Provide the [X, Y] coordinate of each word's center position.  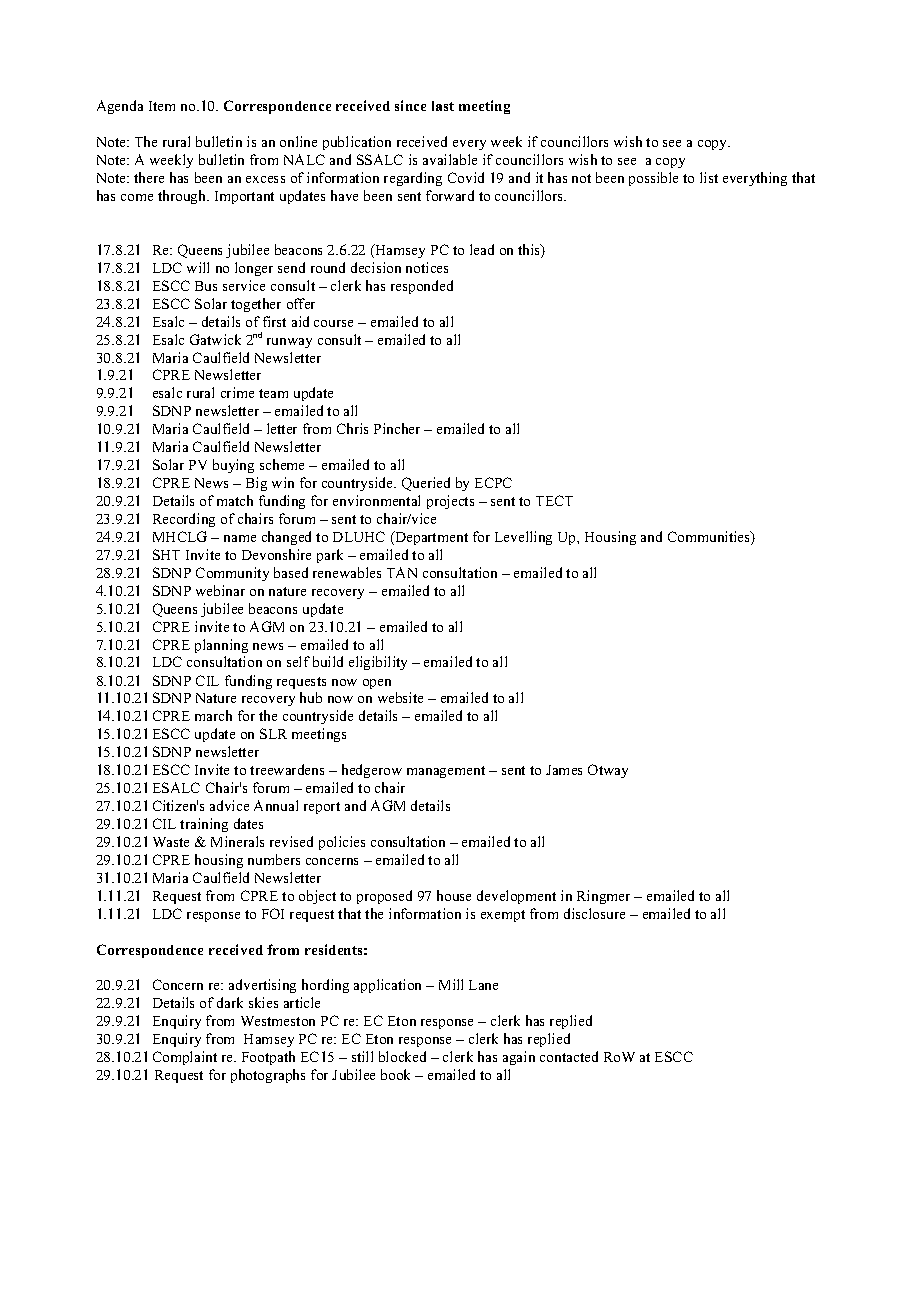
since [410, 105]
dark [230, 1002]
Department [430, 538]
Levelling [523, 538]
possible [653, 179]
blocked [402, 1056]
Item [162, 106]
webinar [220, 590]
